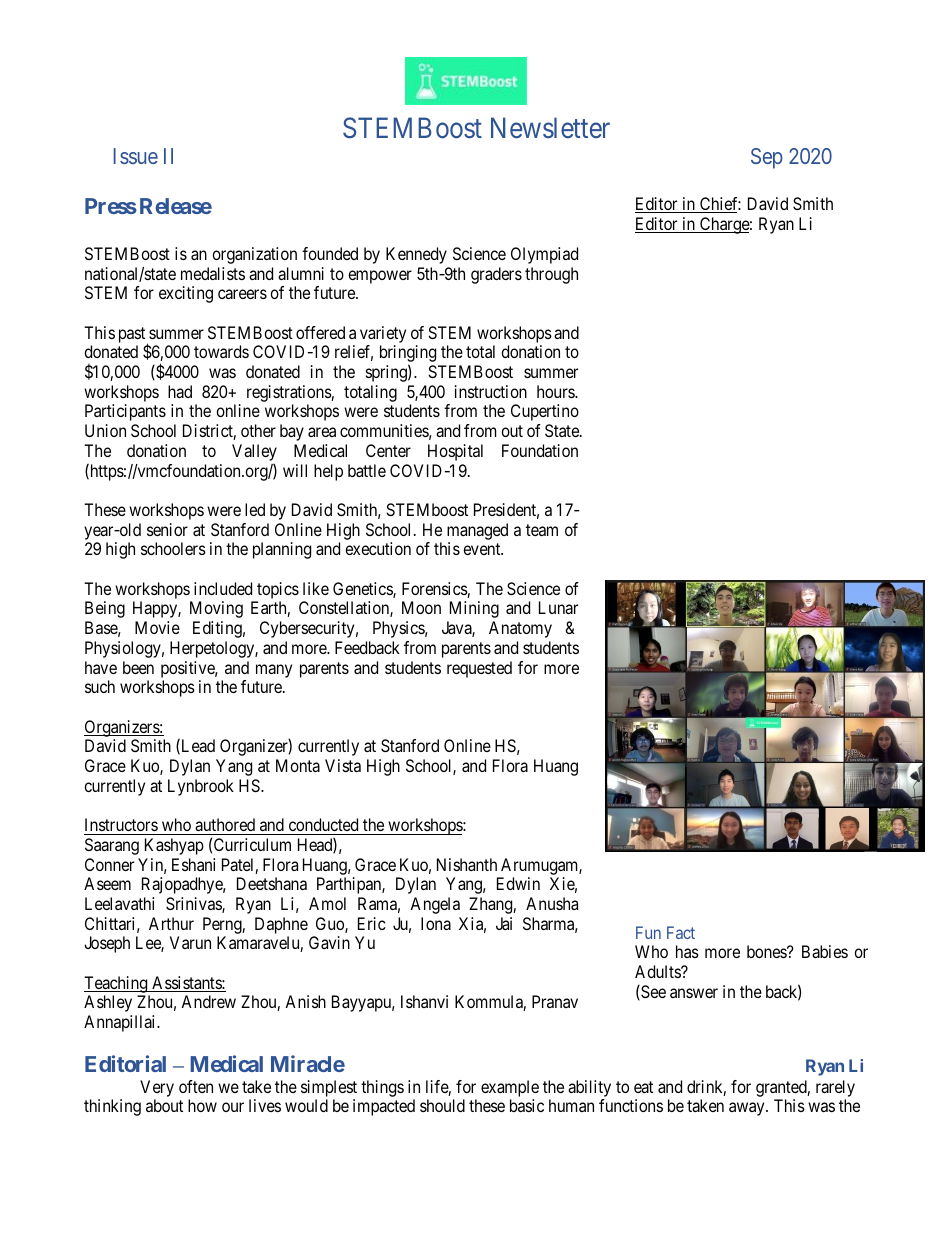 This screenshot has height=1233, width=952. I want to click on Mining, so click(474, 609).
